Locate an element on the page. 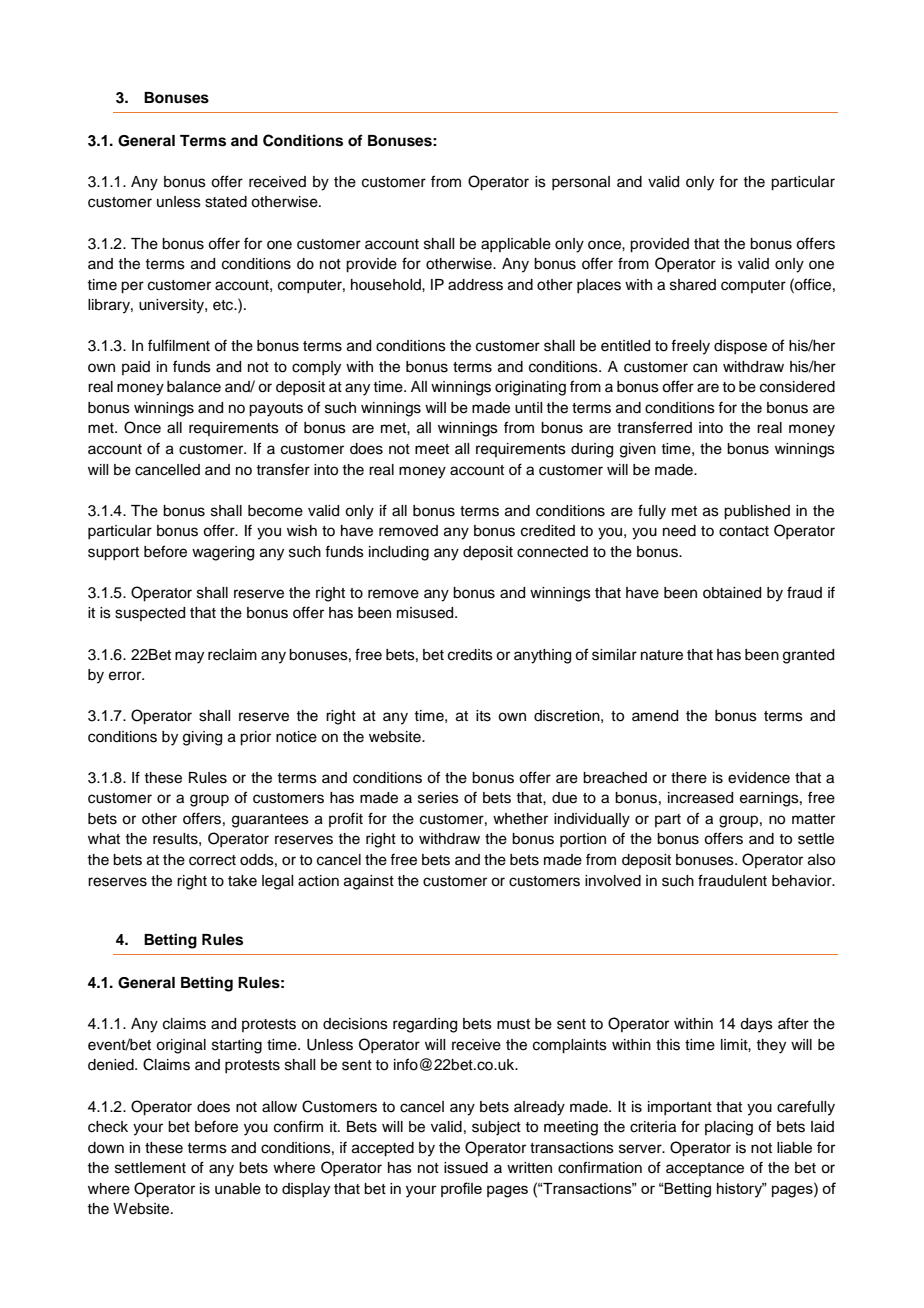  applicable is located at coordinates (516, 245).
